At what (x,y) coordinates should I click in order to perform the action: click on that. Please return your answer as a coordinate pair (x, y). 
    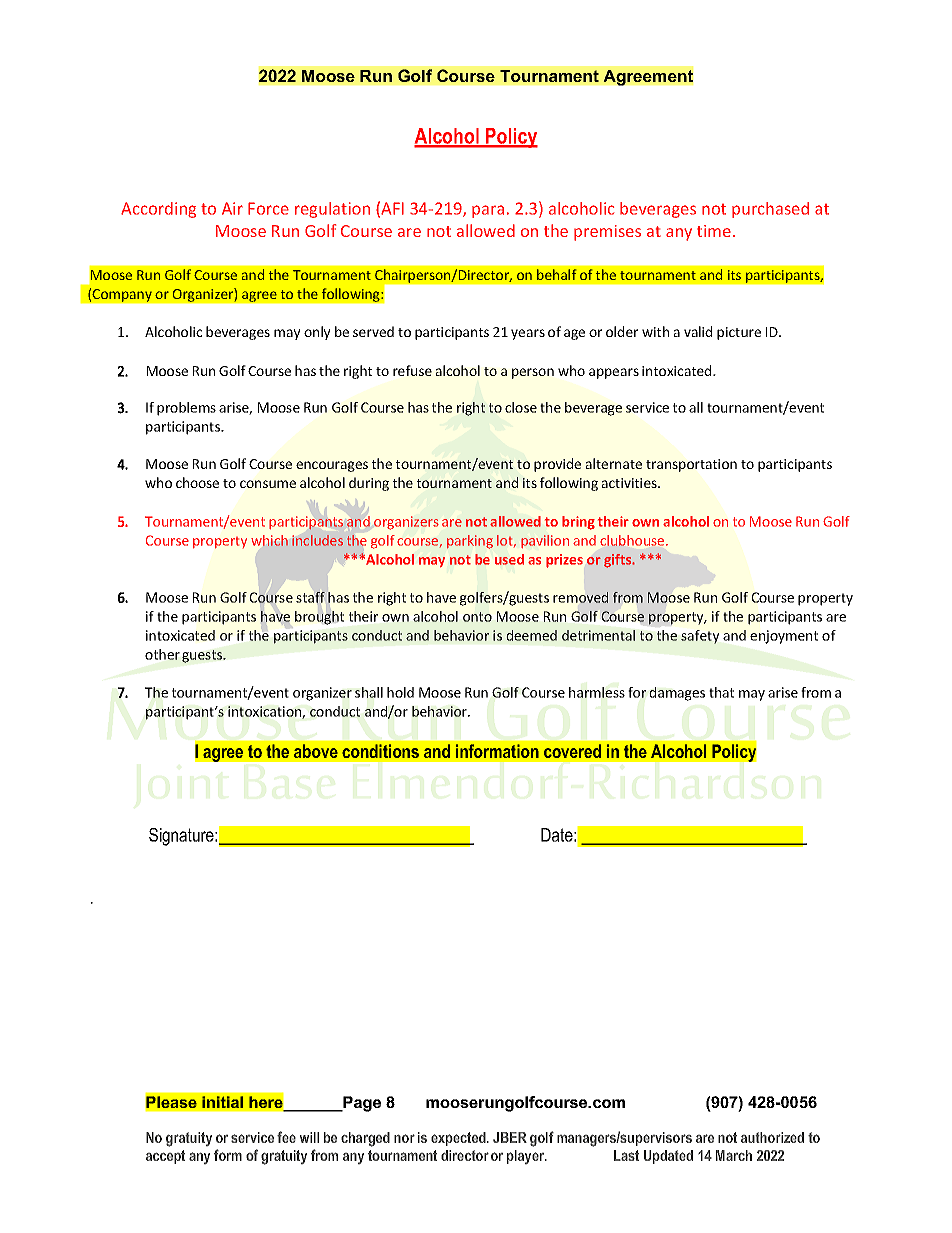
    Looking at the image, I should click on (721, 692).
